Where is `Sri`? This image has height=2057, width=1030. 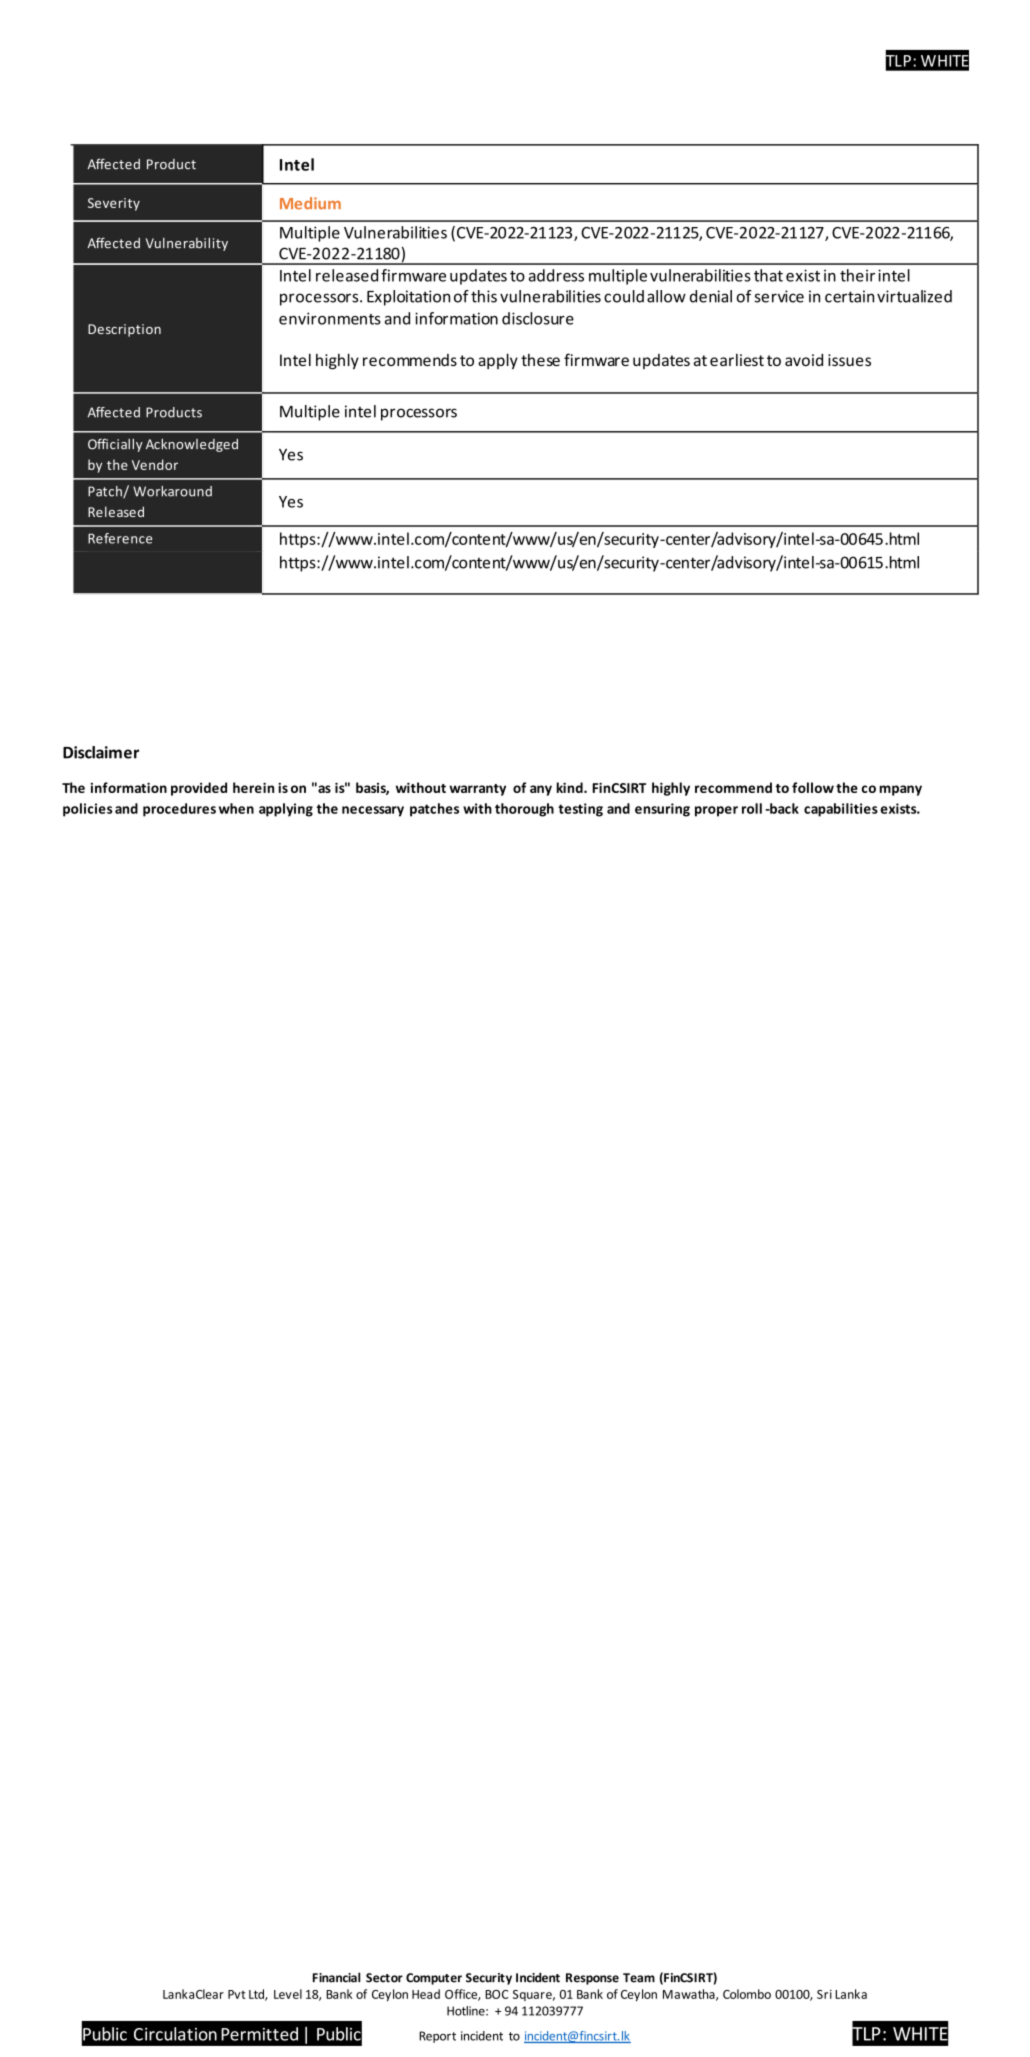 Sri is located at coordinates (824, 1994).
